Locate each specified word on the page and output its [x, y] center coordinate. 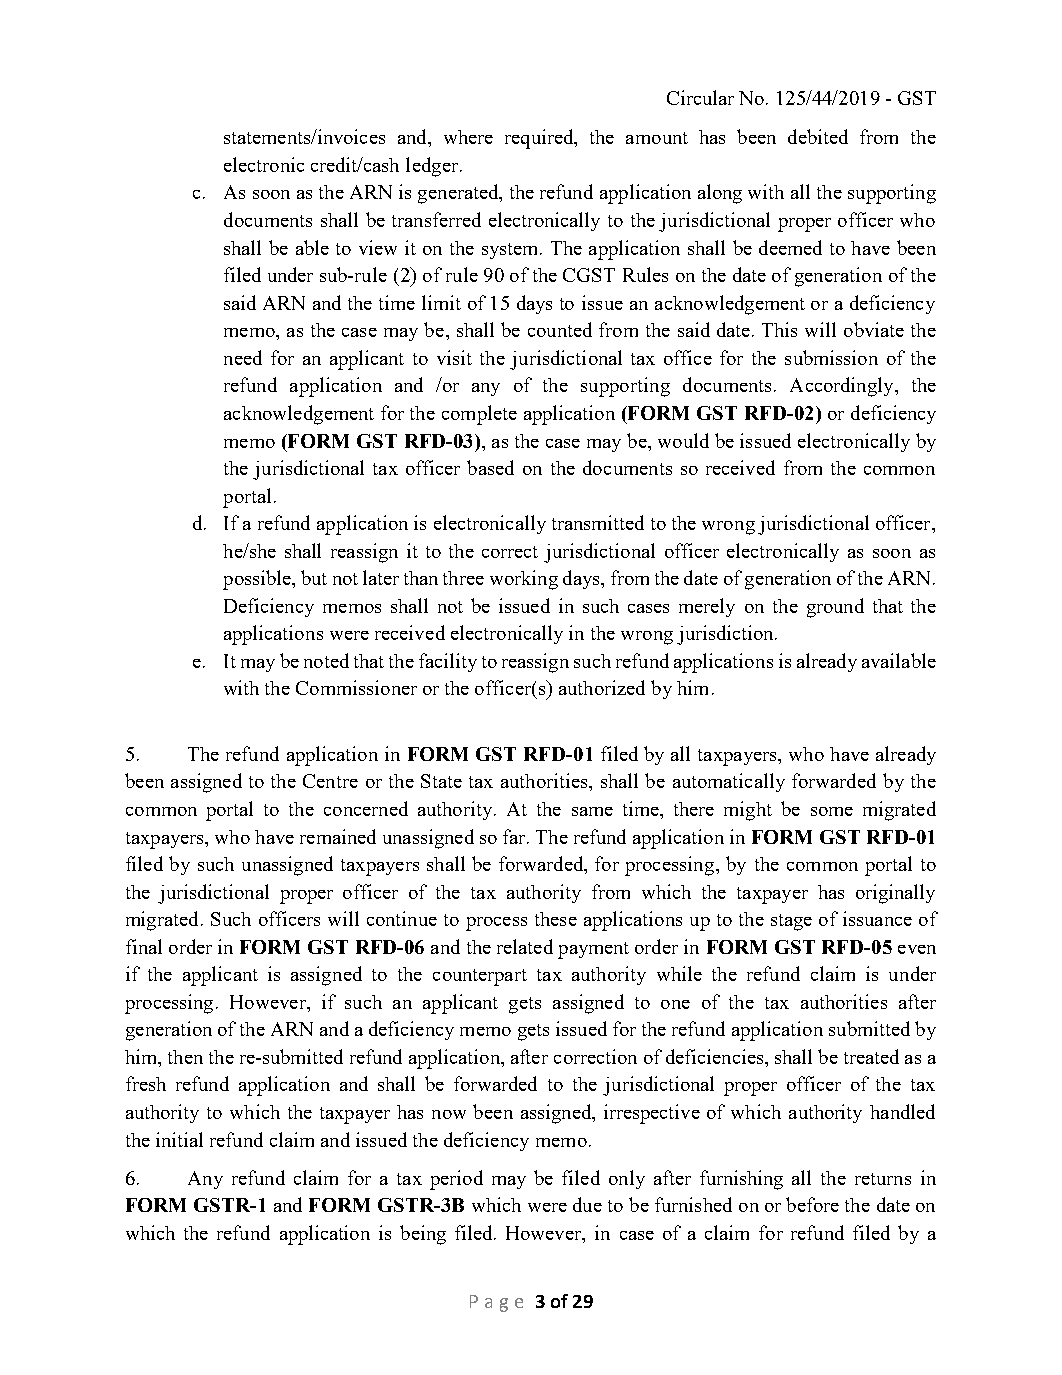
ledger [432, 167]
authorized [602, 687]
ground [835, 608]
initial [179, 1139]
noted [326, 660]
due [587, 1204]
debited [818, 136]
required [540, 139]
